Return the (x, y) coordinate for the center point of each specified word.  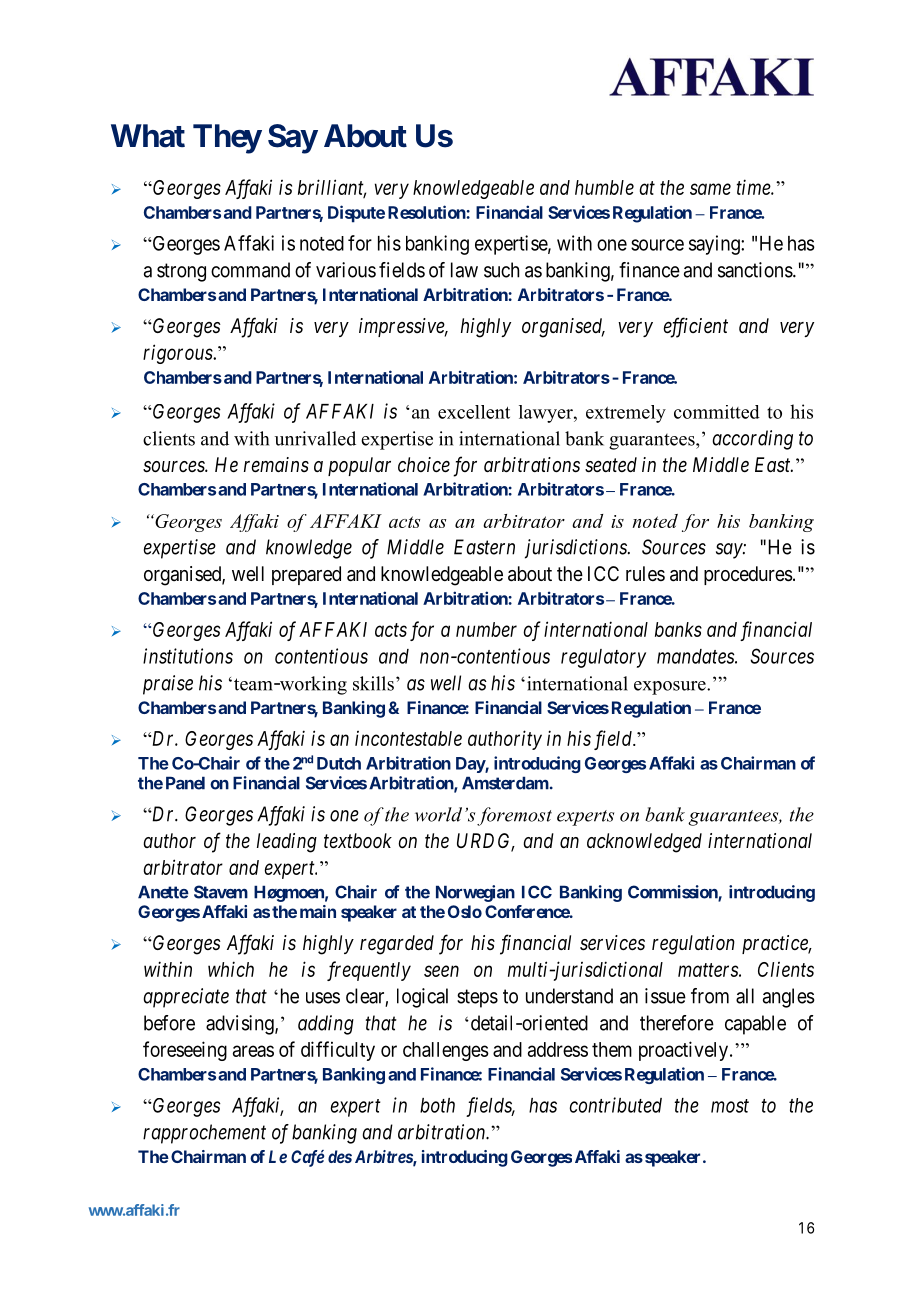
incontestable (408, 738)
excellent (474, 412)
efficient (696, 327)
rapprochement (204, 1134)
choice (424, 464)
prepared (306, 575)
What (148, 136)
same (710, 189)
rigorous (178, 354)
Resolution (427, 212)
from (710, 996)
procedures (748, 575)
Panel (185, 783)
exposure (671, 688)
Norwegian (475, 893)
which (231, 969)
